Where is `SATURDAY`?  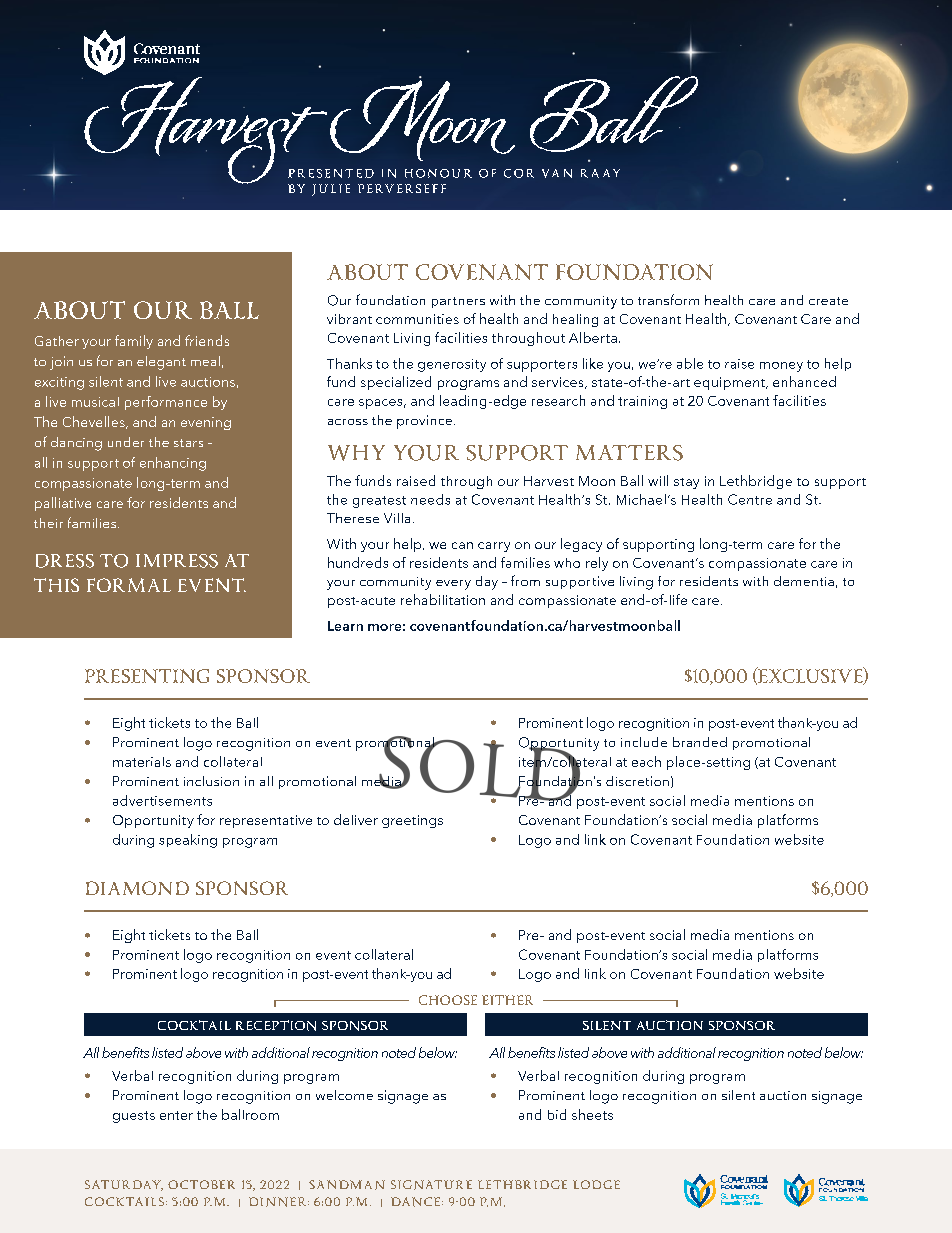 SATURDAY is located at coordinates (124, 1185).
